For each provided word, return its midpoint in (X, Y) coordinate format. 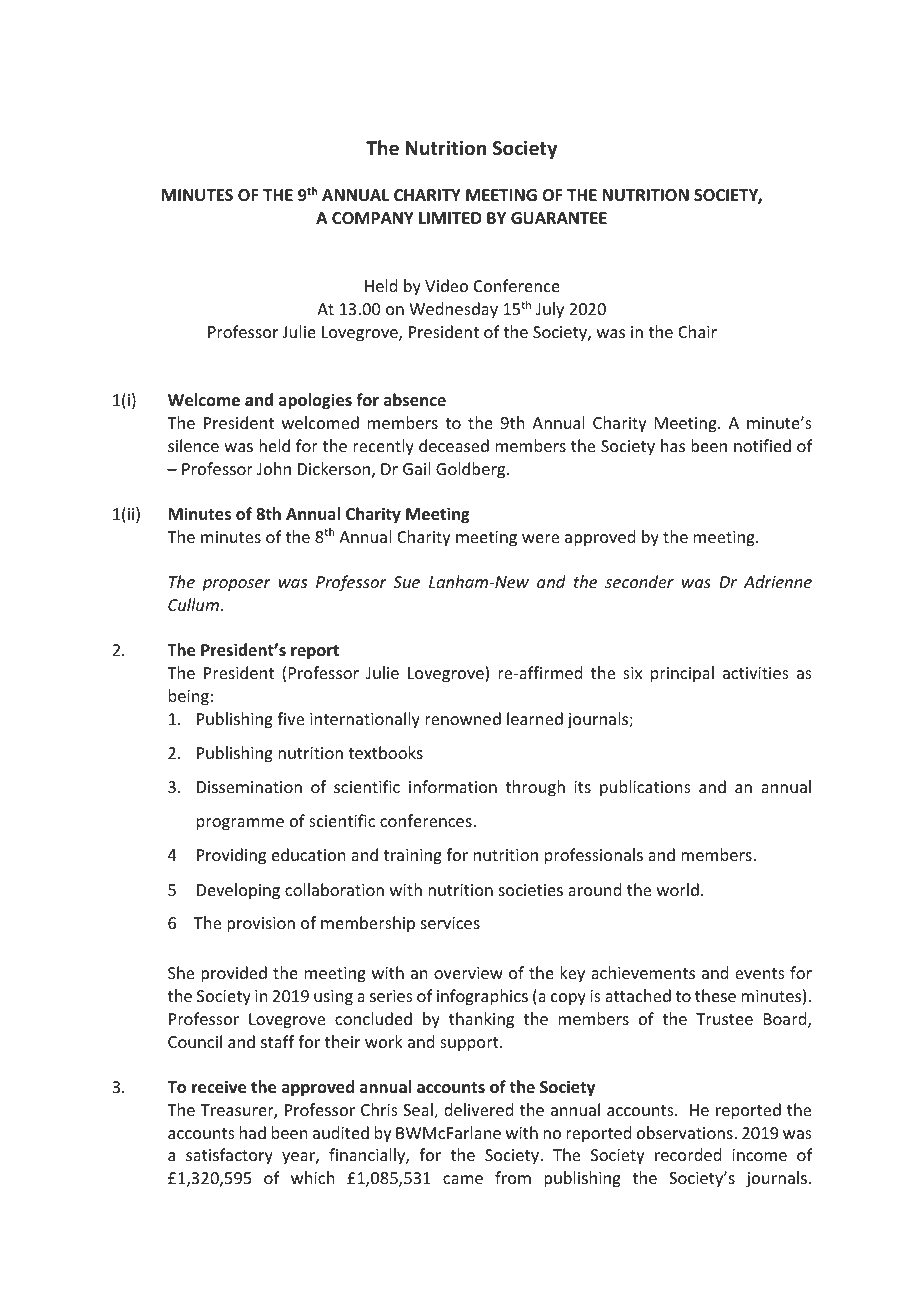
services (450, 923)
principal (682, 674)
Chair (697, 331)
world (678, 889)
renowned (463, 718)
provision (261, 925)
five (290, 718)
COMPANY (373, 218)
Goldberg (472, 470)
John (274, 468)
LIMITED (450, 218)
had (253, 1132)
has (673, 445)
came (463, 1179)
